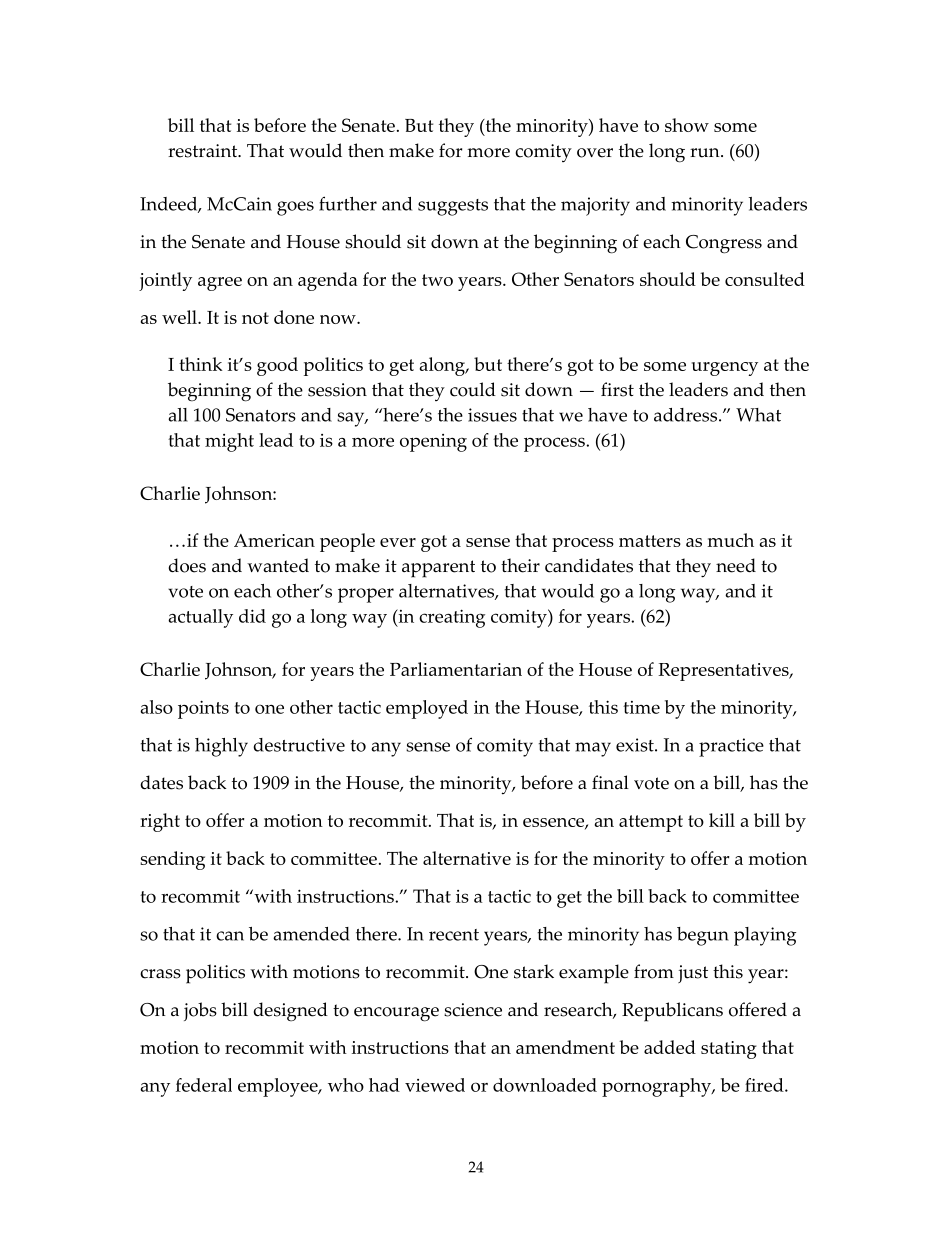 This screenshot has width=952, height=1233. I want to click on need, so click(736, 565).
